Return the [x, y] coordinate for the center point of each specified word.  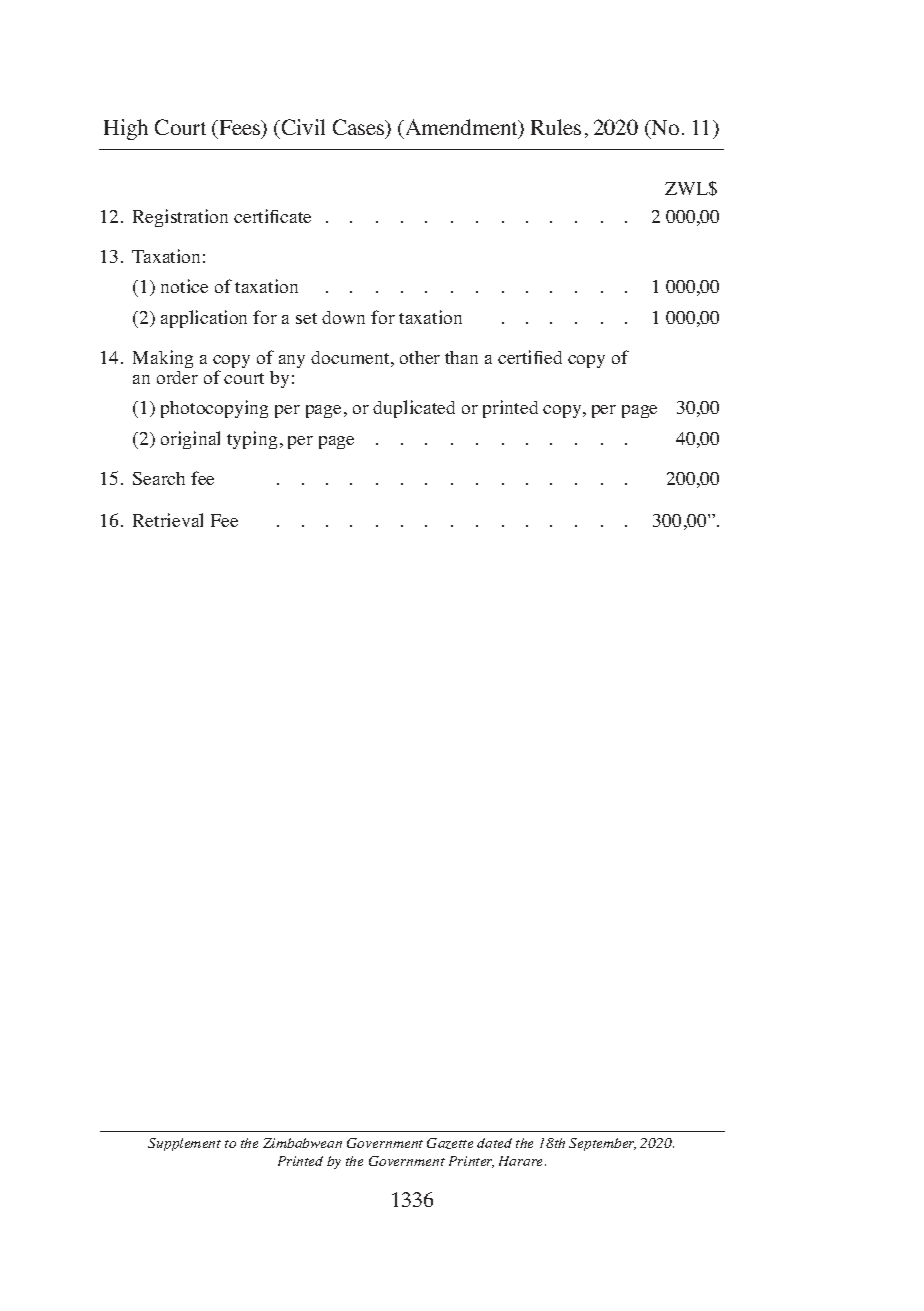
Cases [360, 128]
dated [494, 1143]
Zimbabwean [302, 1143]
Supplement [184, 1144]
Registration [180, 218]
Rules [556, 127]
